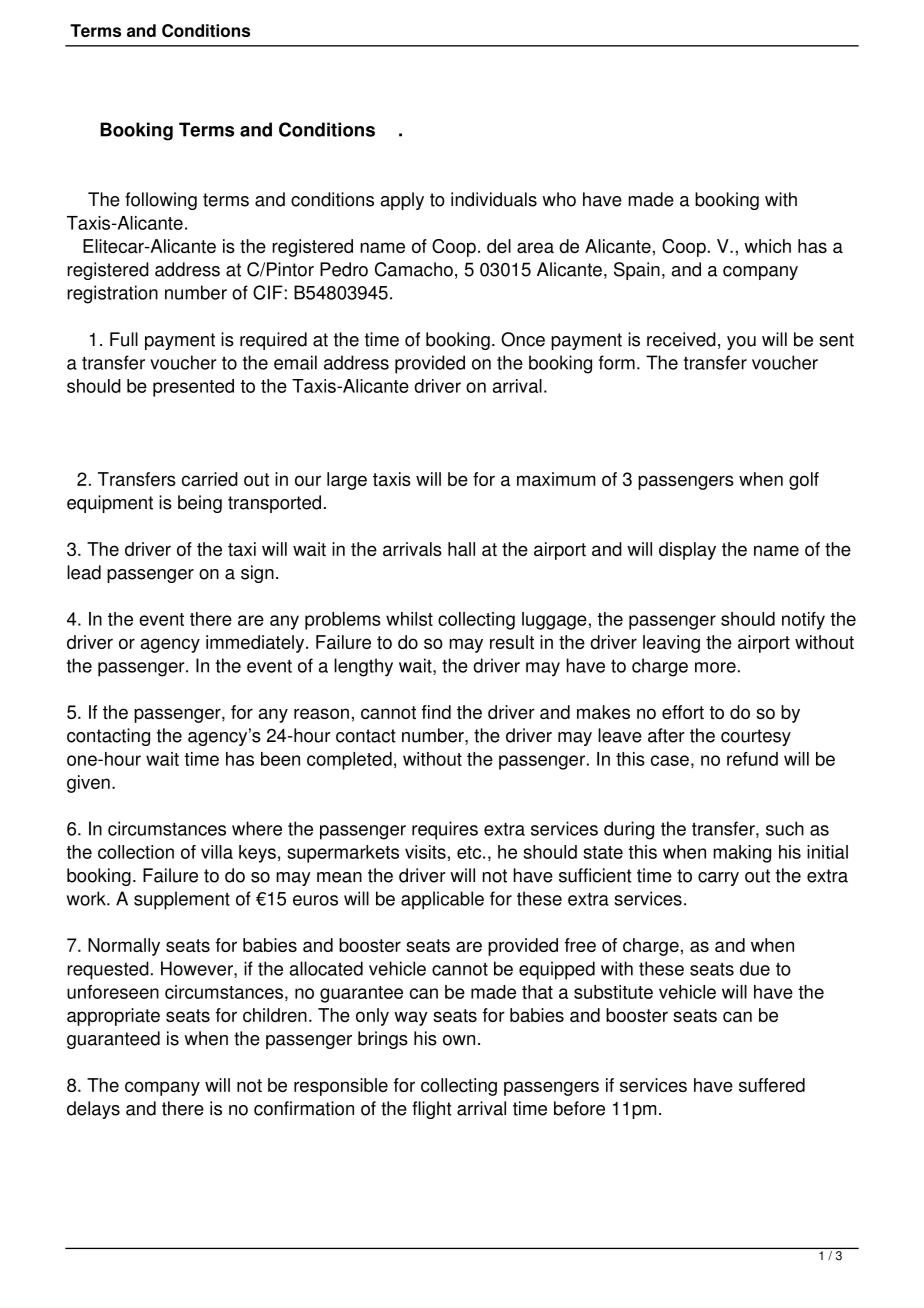 This screenshot has width=924, height=1308. I want to click on which, so click(767, 246).
